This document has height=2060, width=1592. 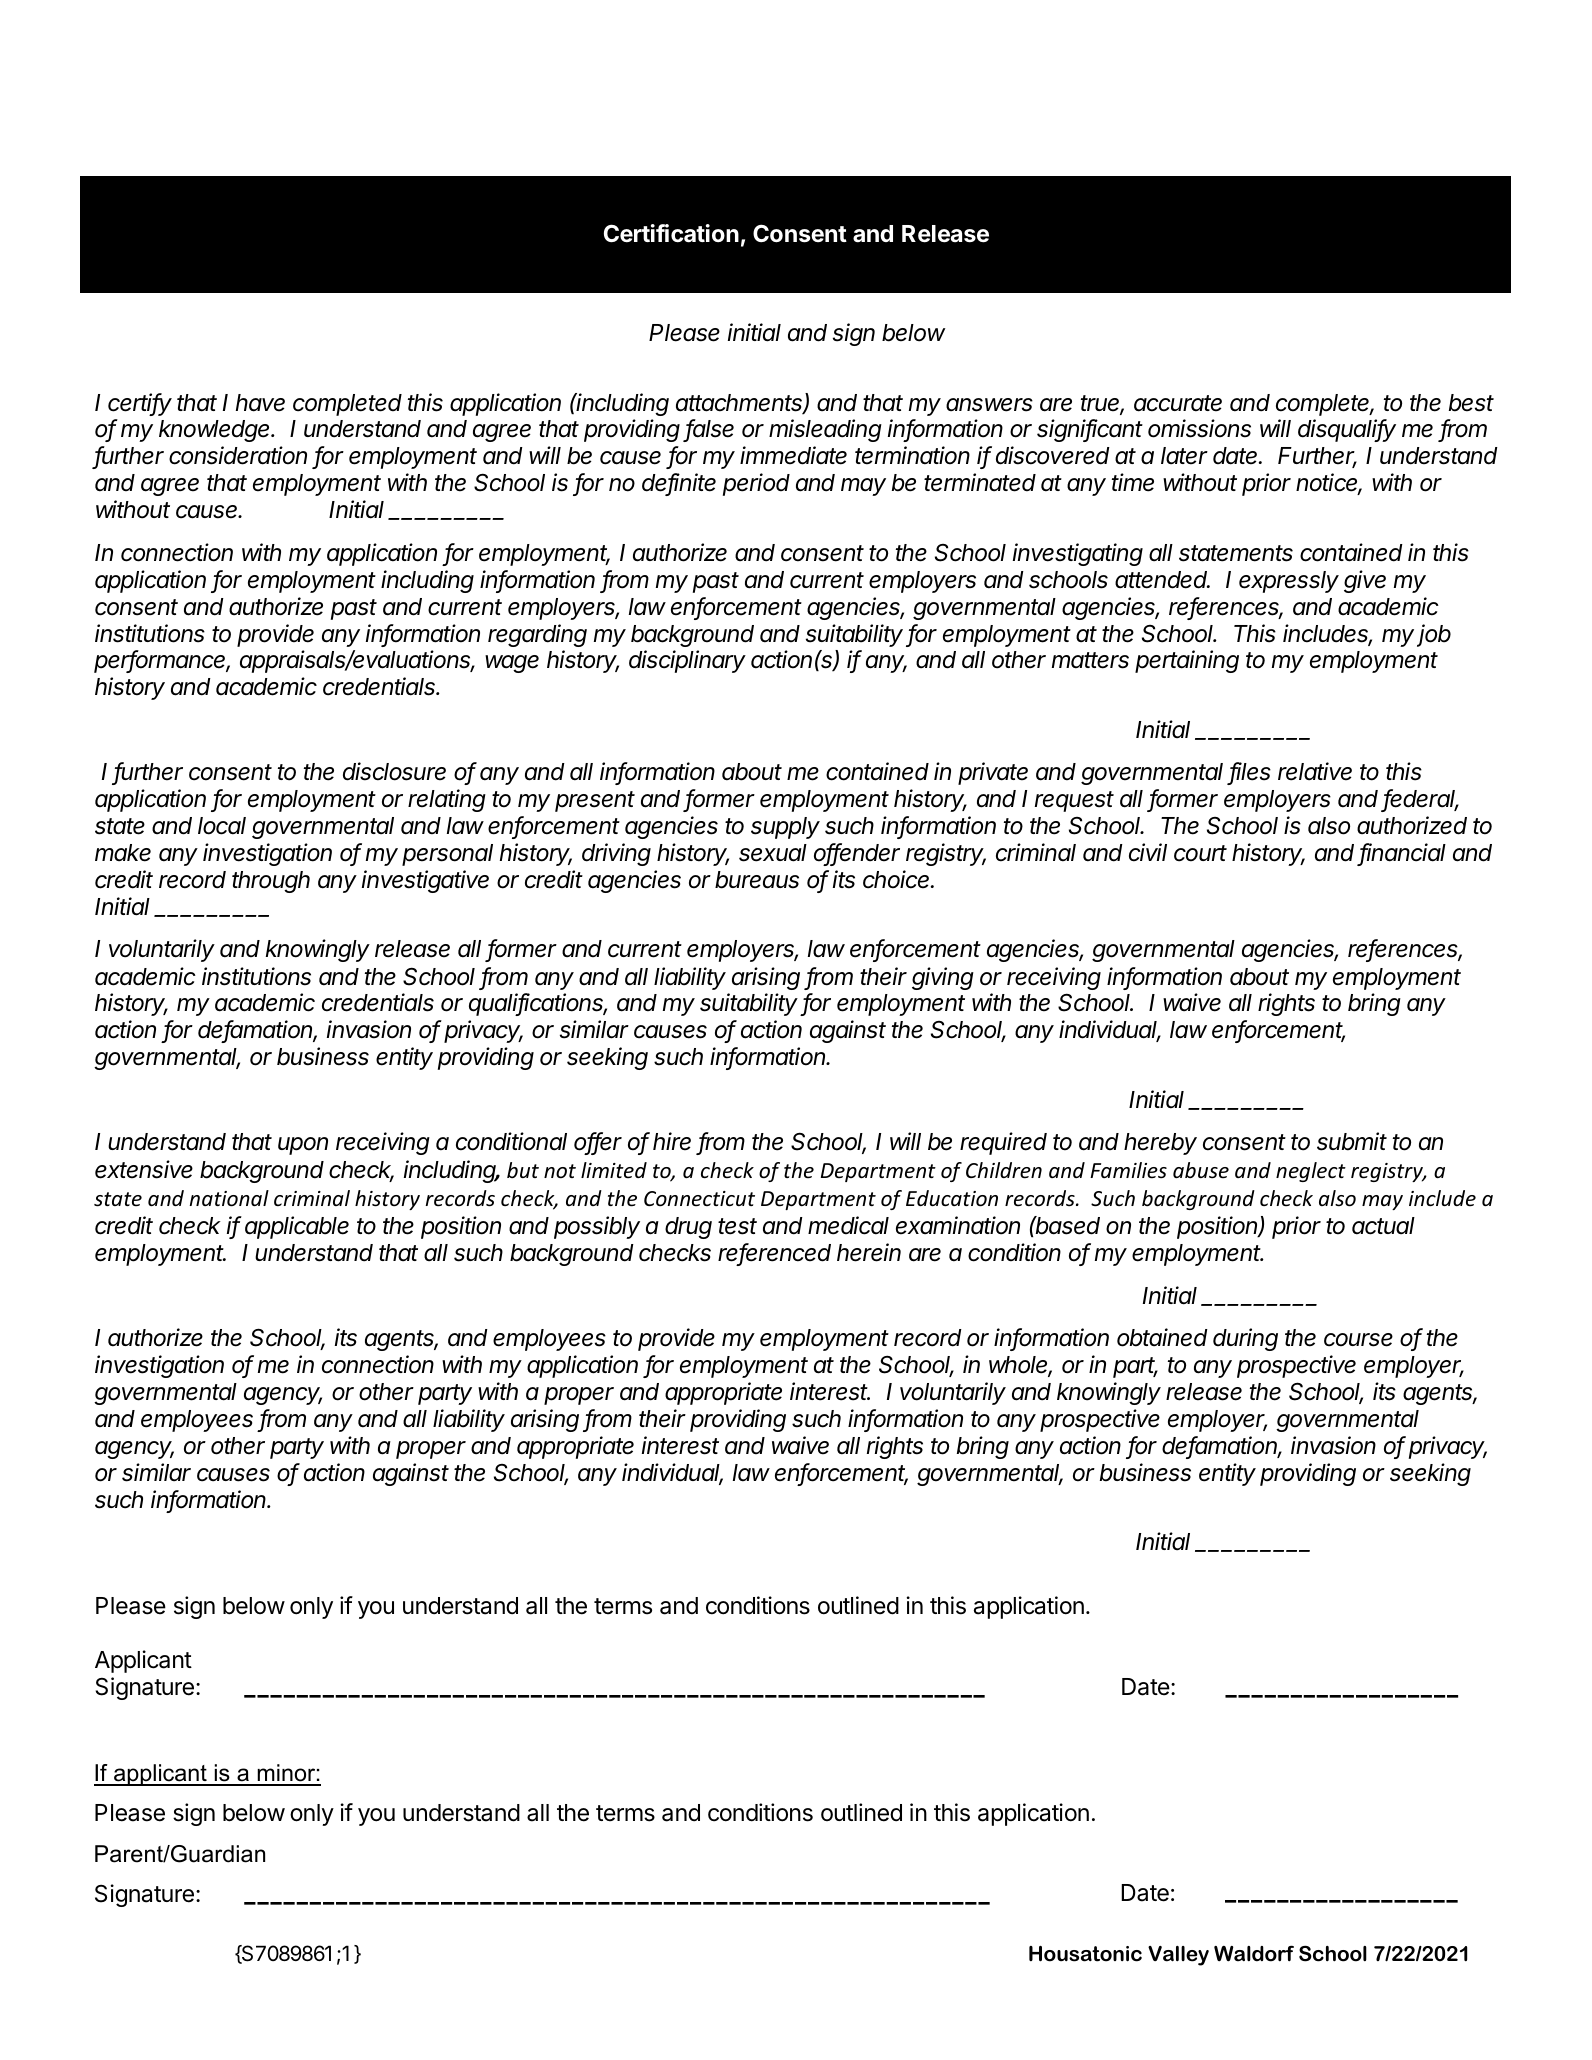 I want to click on Certification, so click(x=671, y=233).
